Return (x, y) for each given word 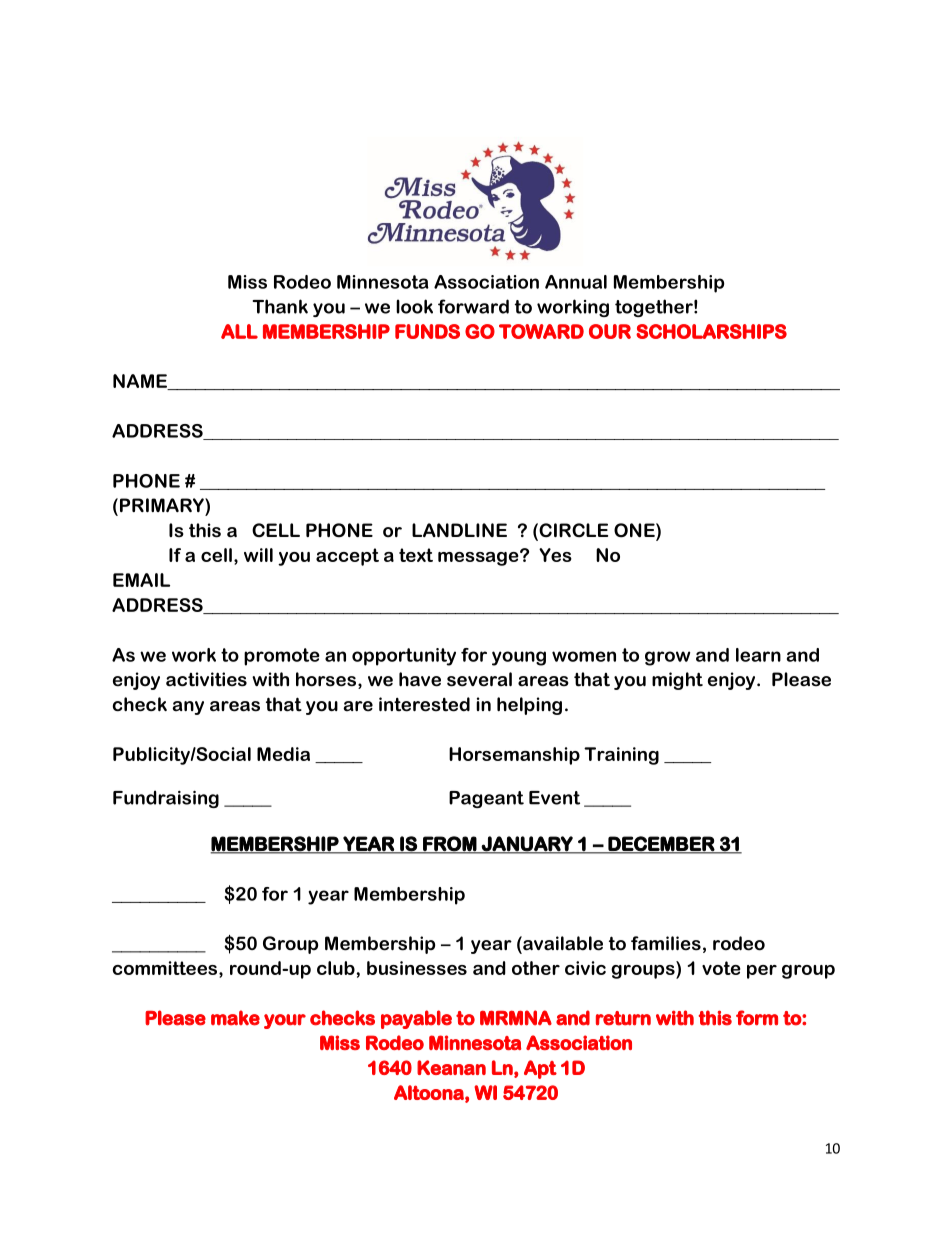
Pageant (486, 799)
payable (416, 1019)
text (416, 555)
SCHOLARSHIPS (711, 331)
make (235, 1018)
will (258, 555)
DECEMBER (661, 844)
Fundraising (166, 799)
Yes (555, 555)
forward (473, 306)
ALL (239, 331)
